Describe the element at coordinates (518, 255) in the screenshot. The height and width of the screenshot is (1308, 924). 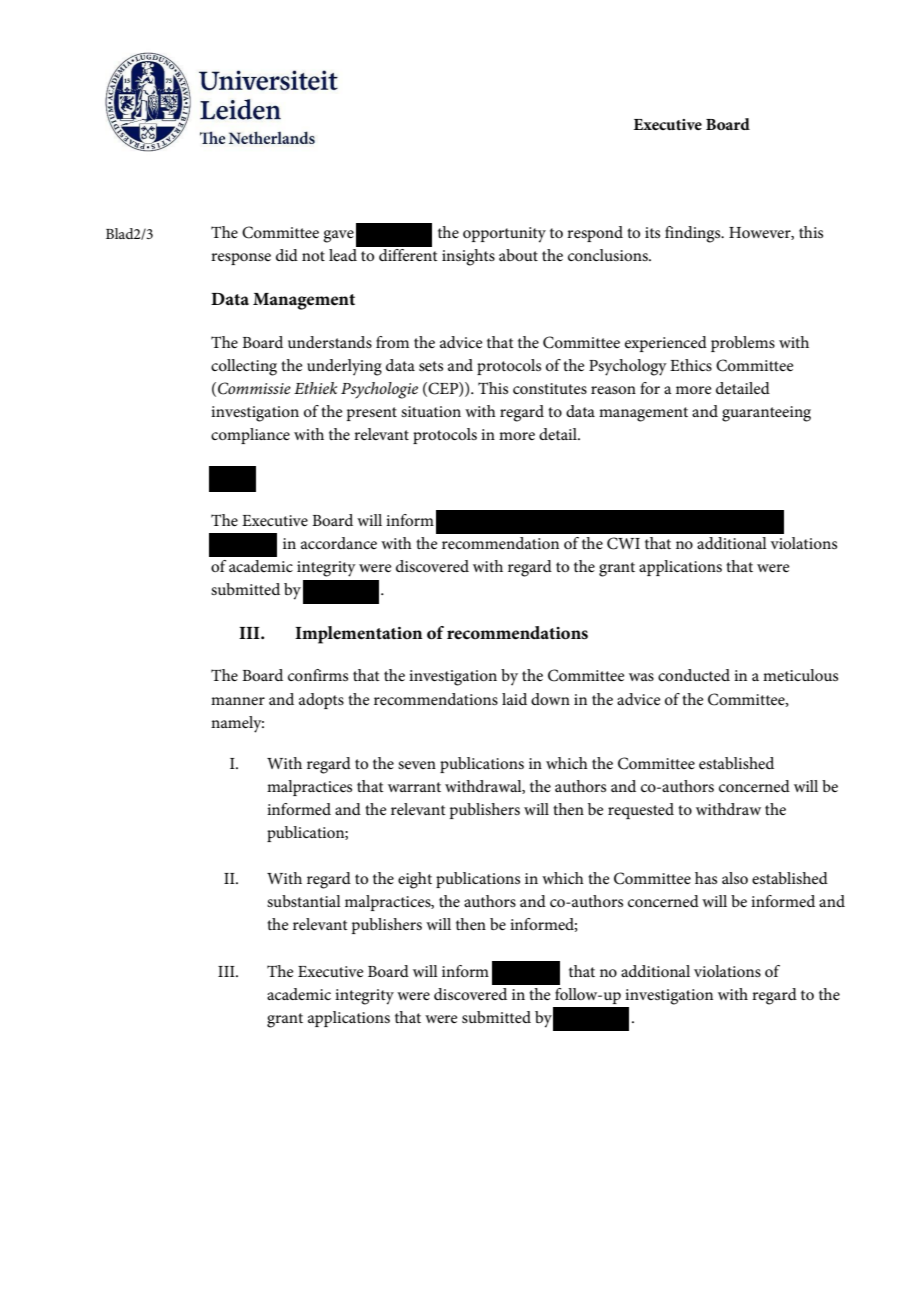
I see `about` at that location.
